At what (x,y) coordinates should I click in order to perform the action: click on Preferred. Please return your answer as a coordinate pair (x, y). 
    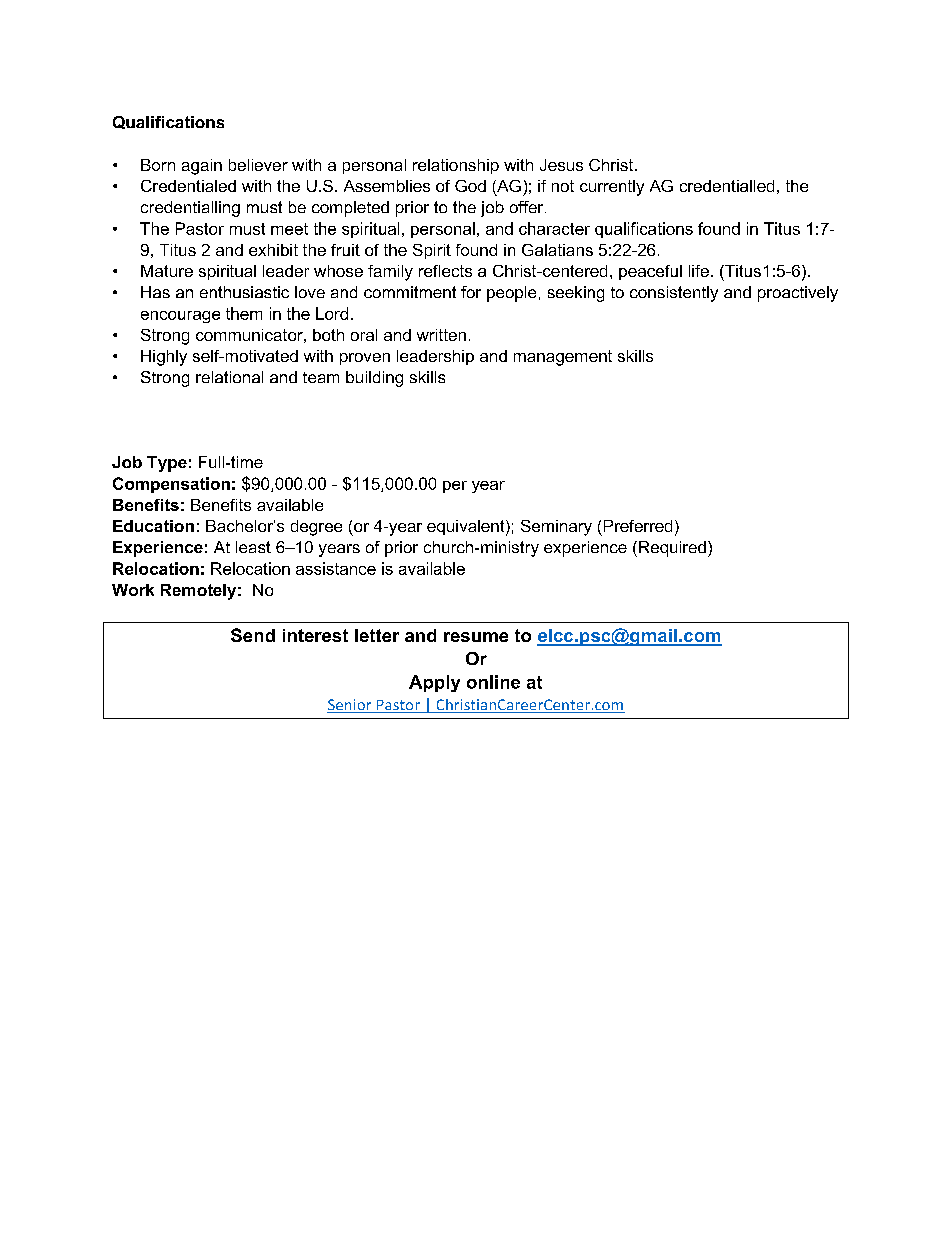
    Looking at the image, I should click on (638, 526).
